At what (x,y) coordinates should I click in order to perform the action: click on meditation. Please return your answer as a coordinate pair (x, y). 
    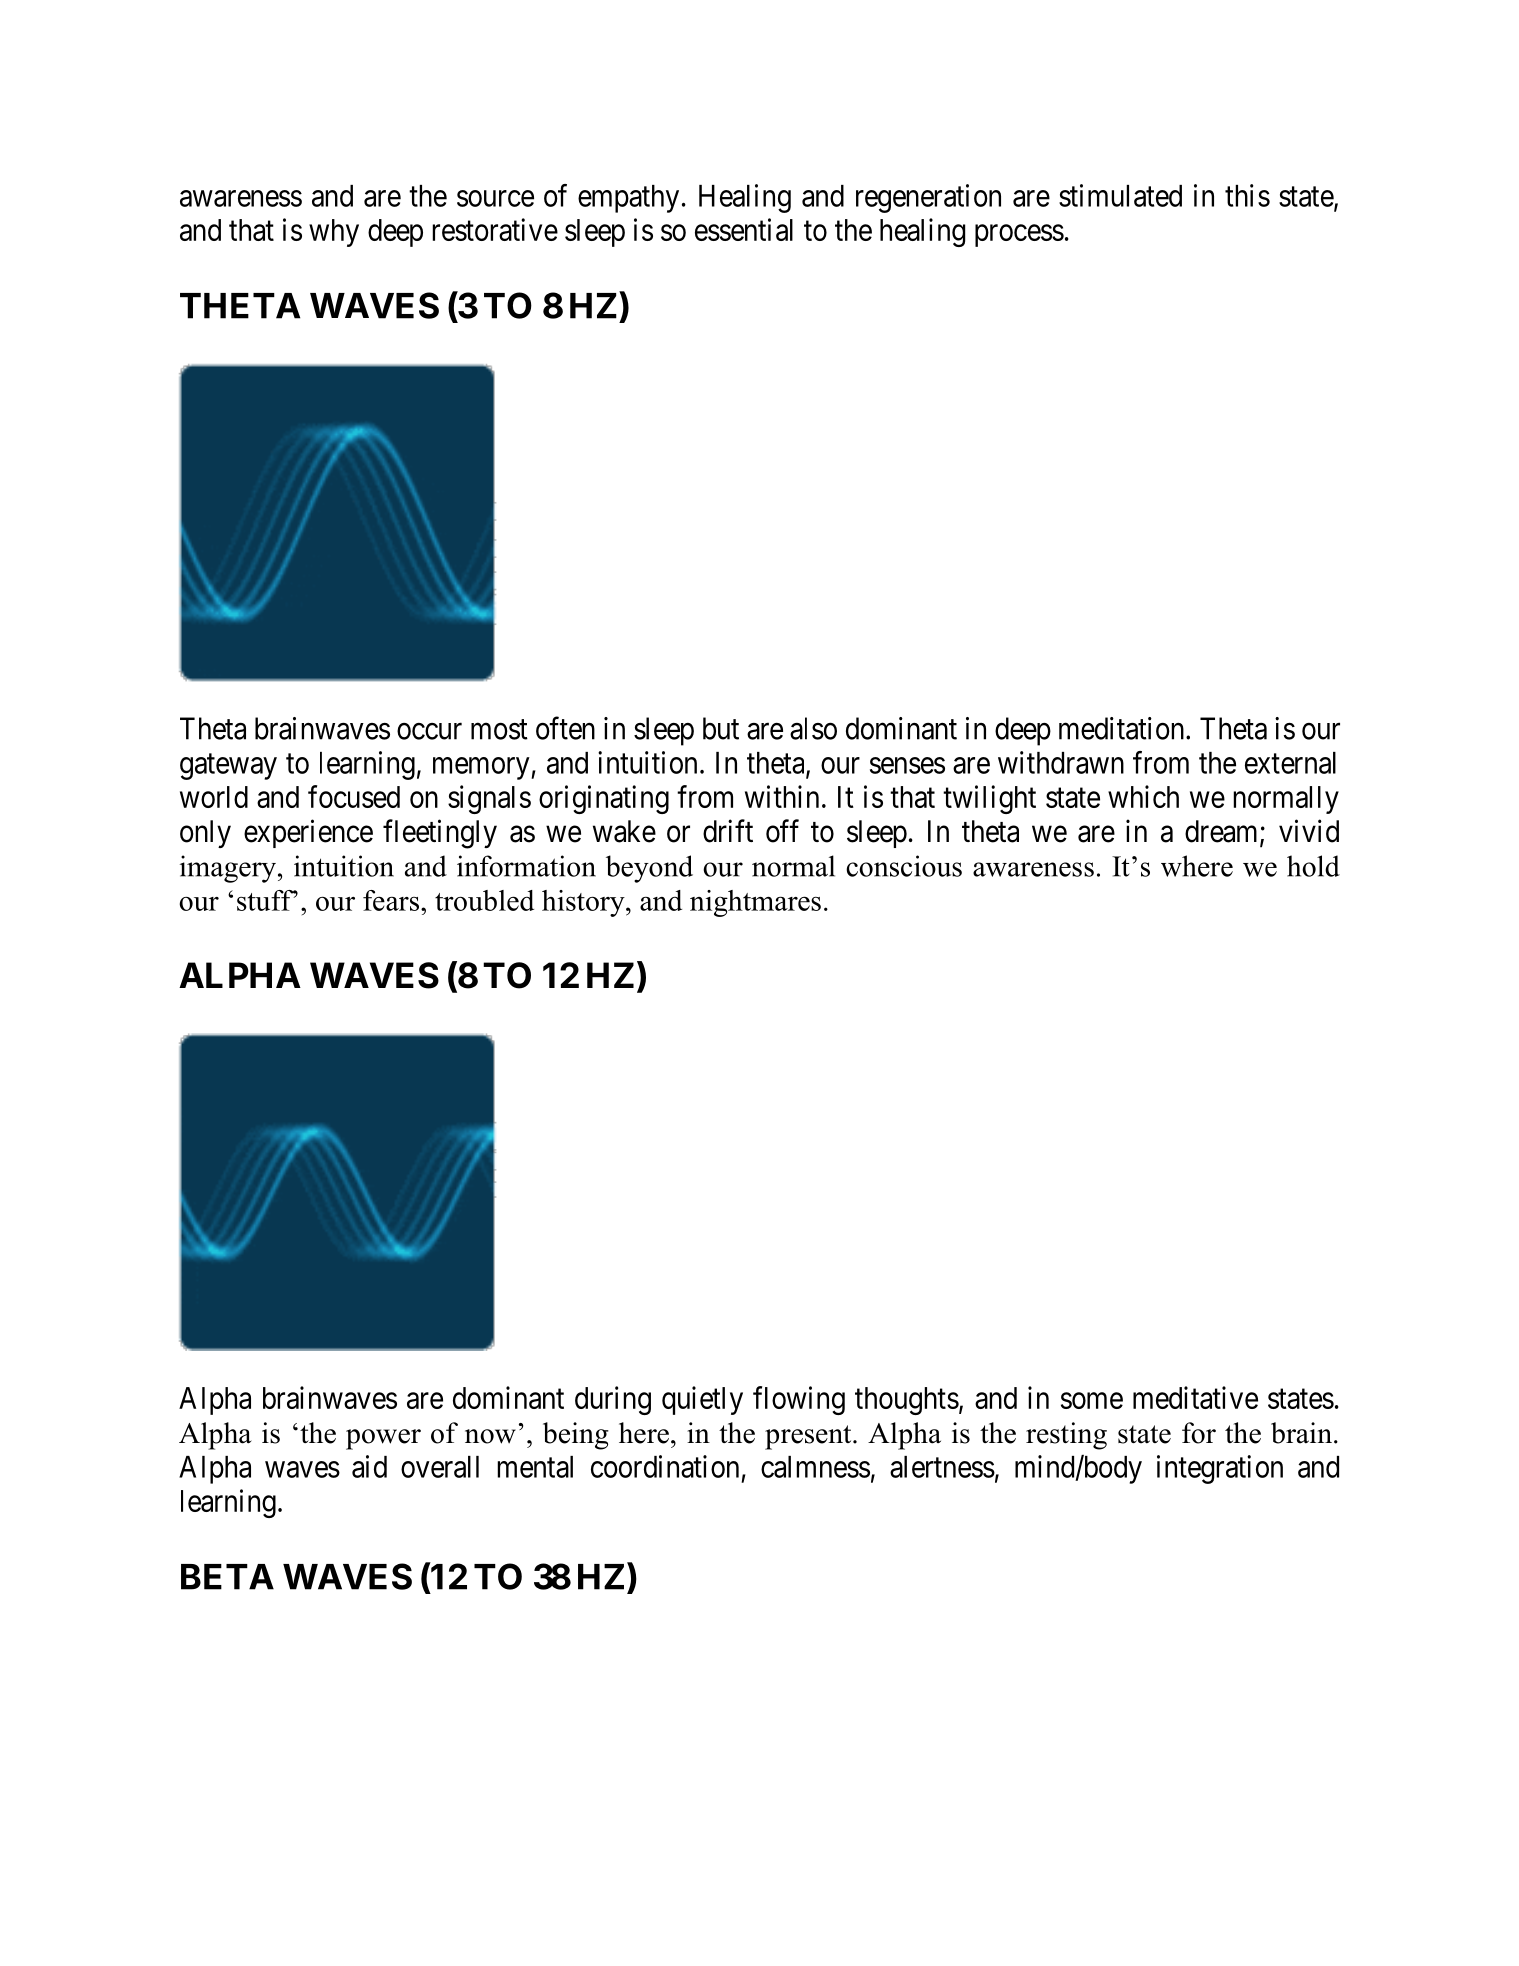
    Looking at the image, I should click on (1123, 728).
